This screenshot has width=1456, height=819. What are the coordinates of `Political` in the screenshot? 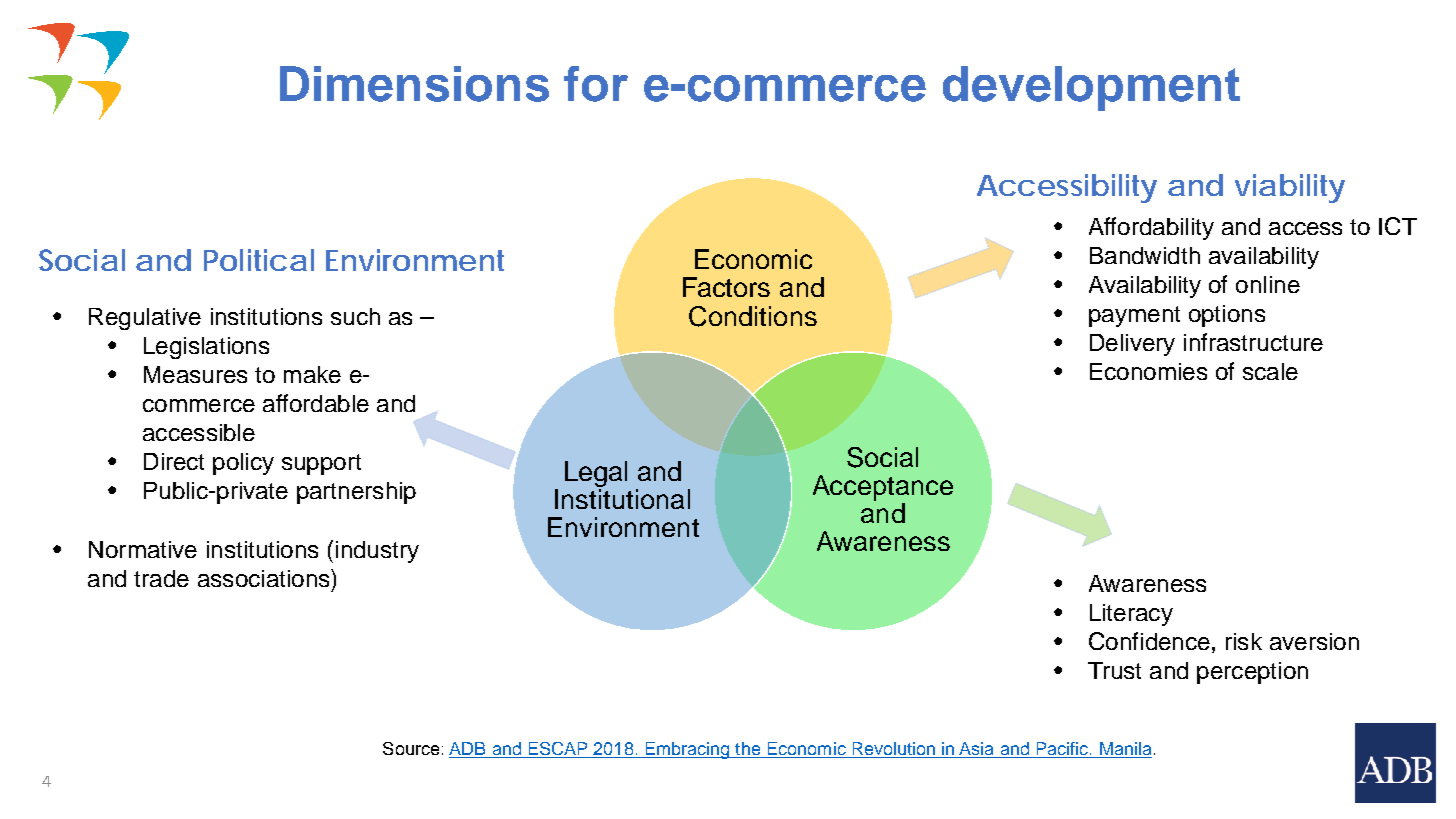 It's located at (259, 260).
